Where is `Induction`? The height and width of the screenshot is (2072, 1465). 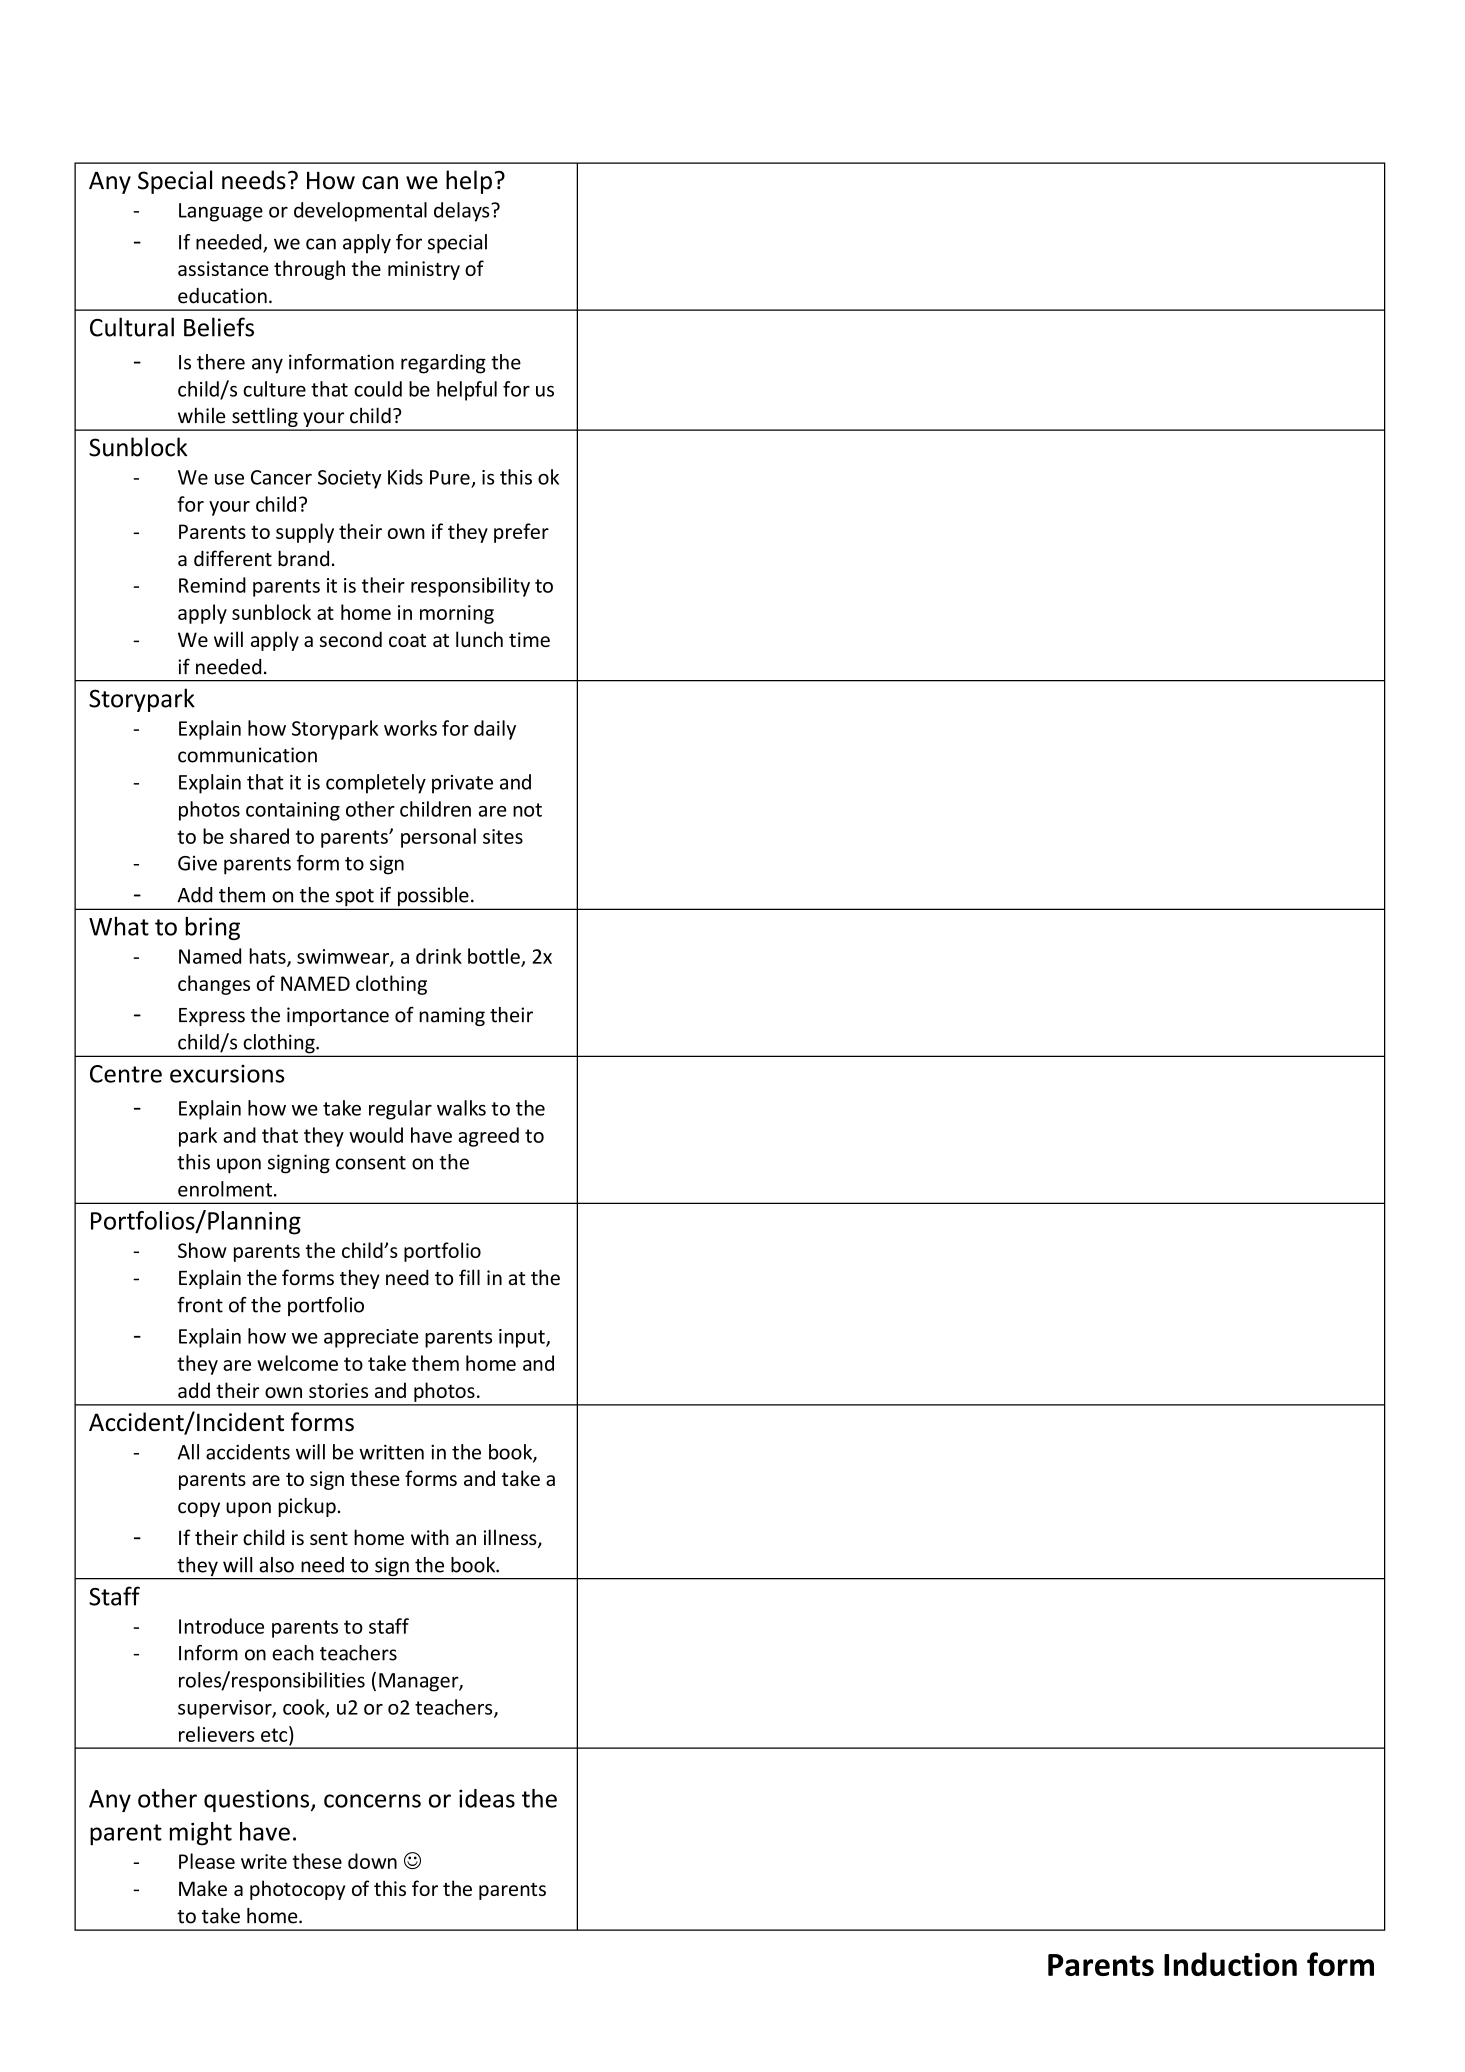
Induction is located at coordinates (1230, 1964).
